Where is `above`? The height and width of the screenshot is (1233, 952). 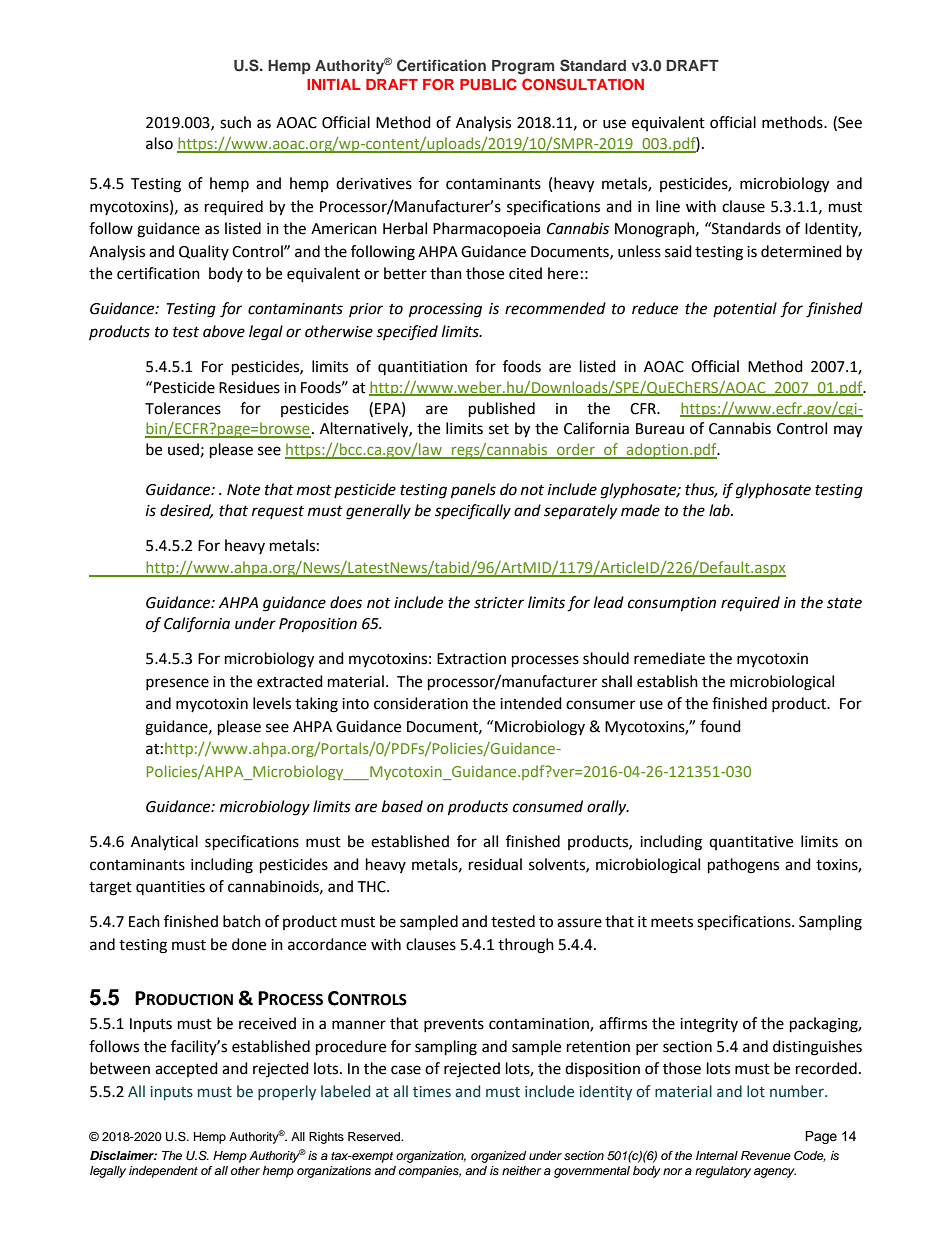 above is located at coordinates (224, 331).
